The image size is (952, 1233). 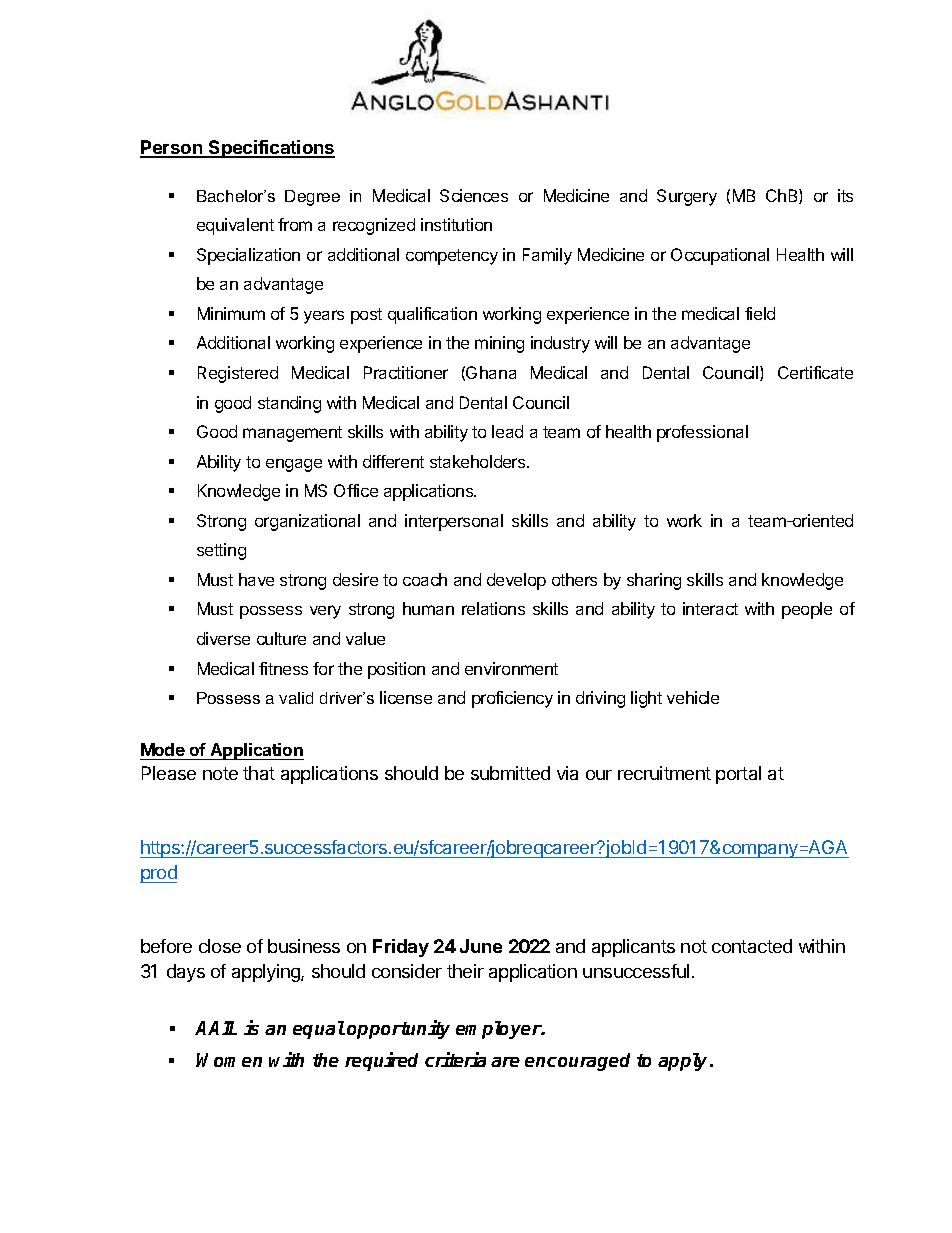 I want to click on engage, so click(x=294, y=465).
